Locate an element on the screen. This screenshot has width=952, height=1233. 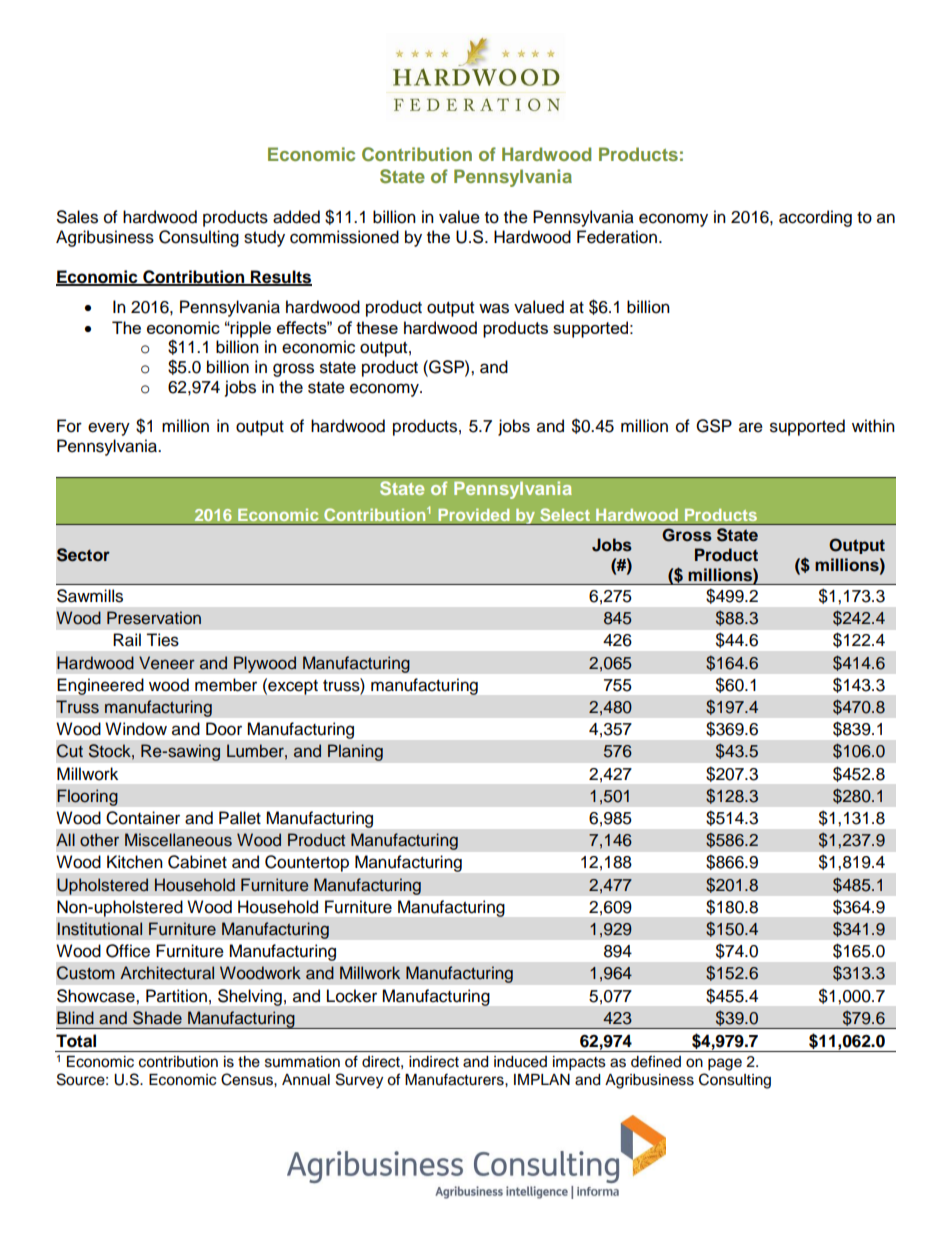
Ties is located at coordinates (162, 640).
